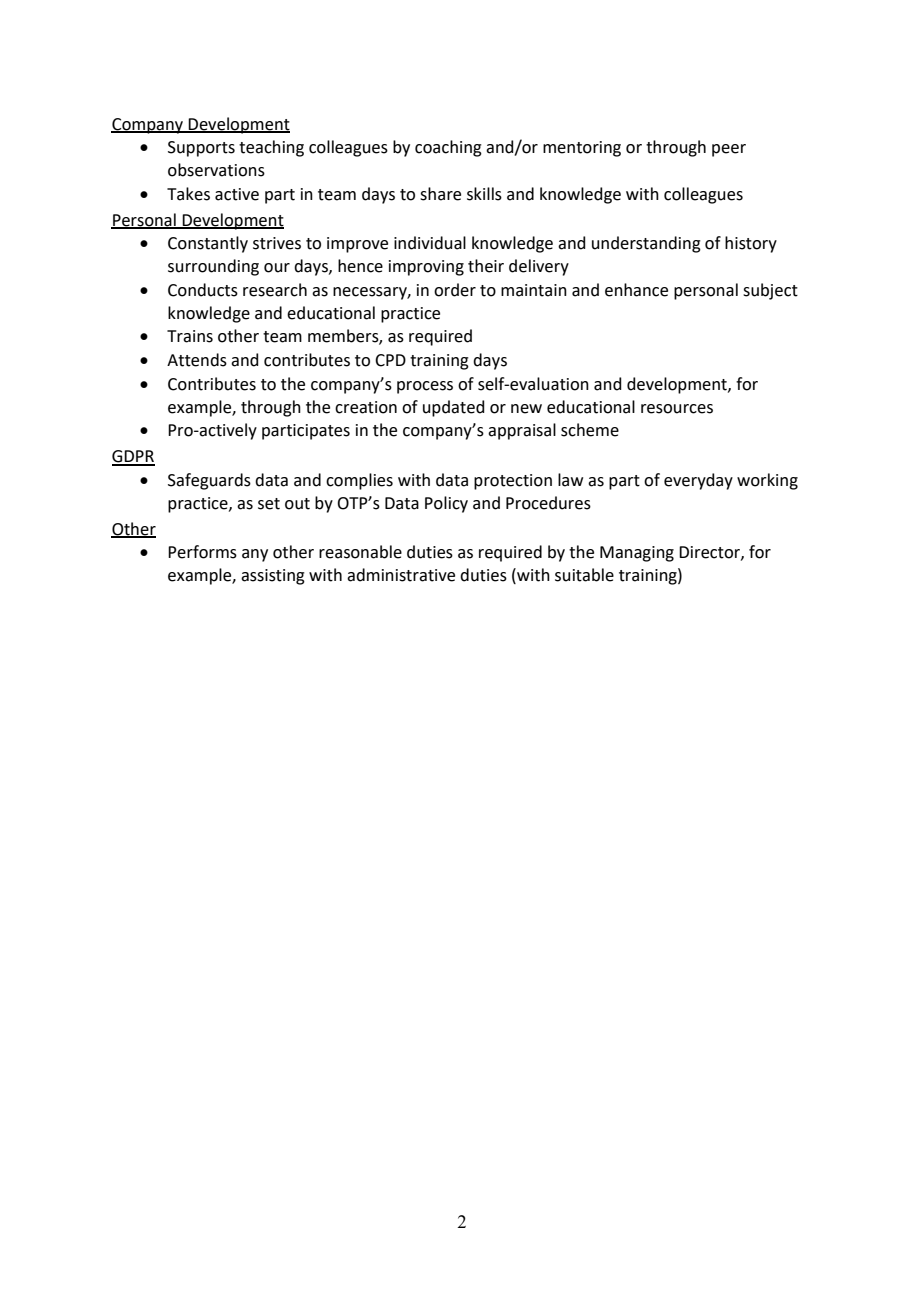 This screenshot has height=1308, width=924. What do you see at coordinates (390, 360) in the screenshot?
I see `CPD` at bounding box center [390, 360].
